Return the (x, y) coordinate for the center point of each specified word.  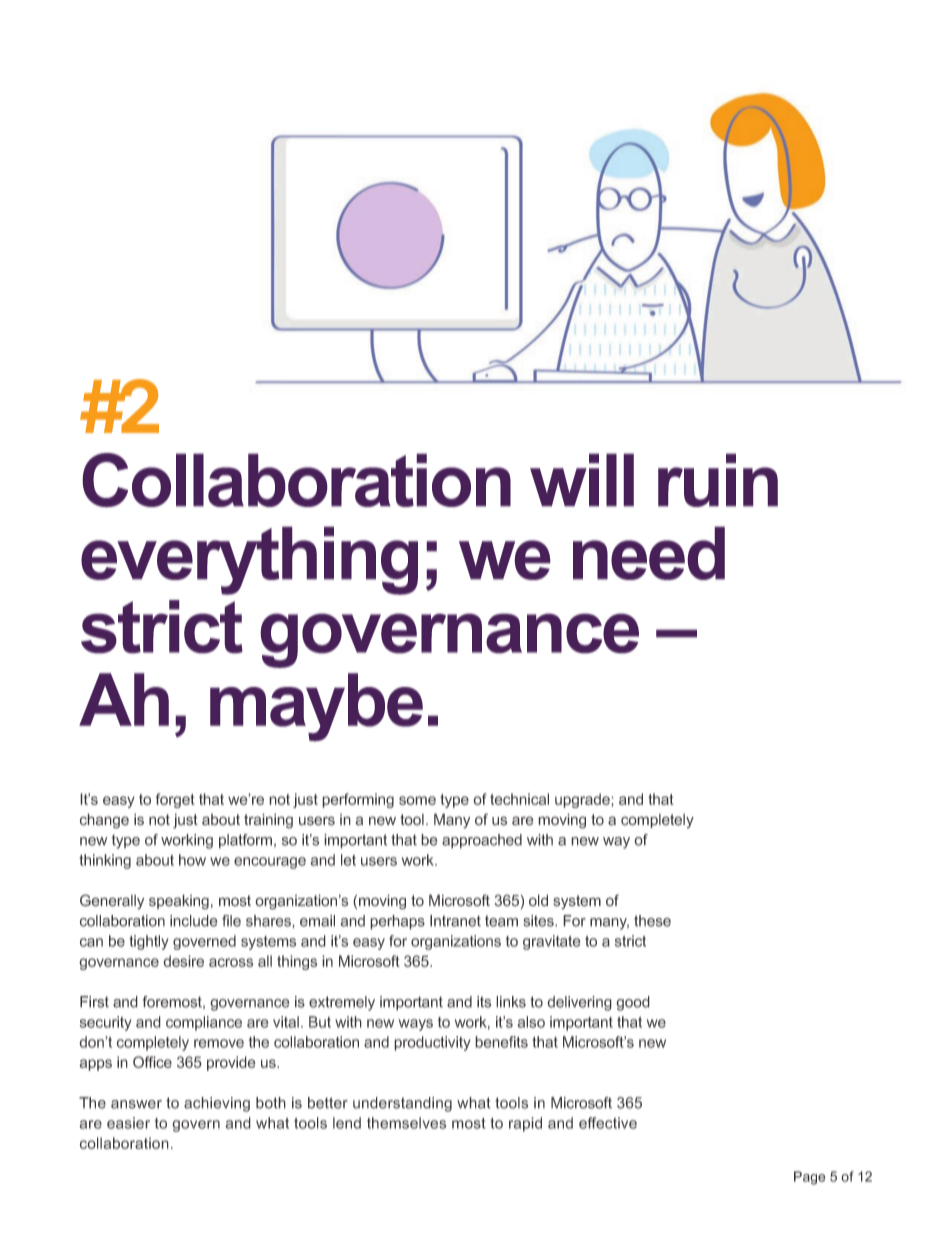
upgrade (583, 800)
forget (175, 800)
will (582, 480)
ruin (718, 480)
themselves (406, 1123)
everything (249, 561)
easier (128, 1123)
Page (810, 1178)
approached (482, 841)
